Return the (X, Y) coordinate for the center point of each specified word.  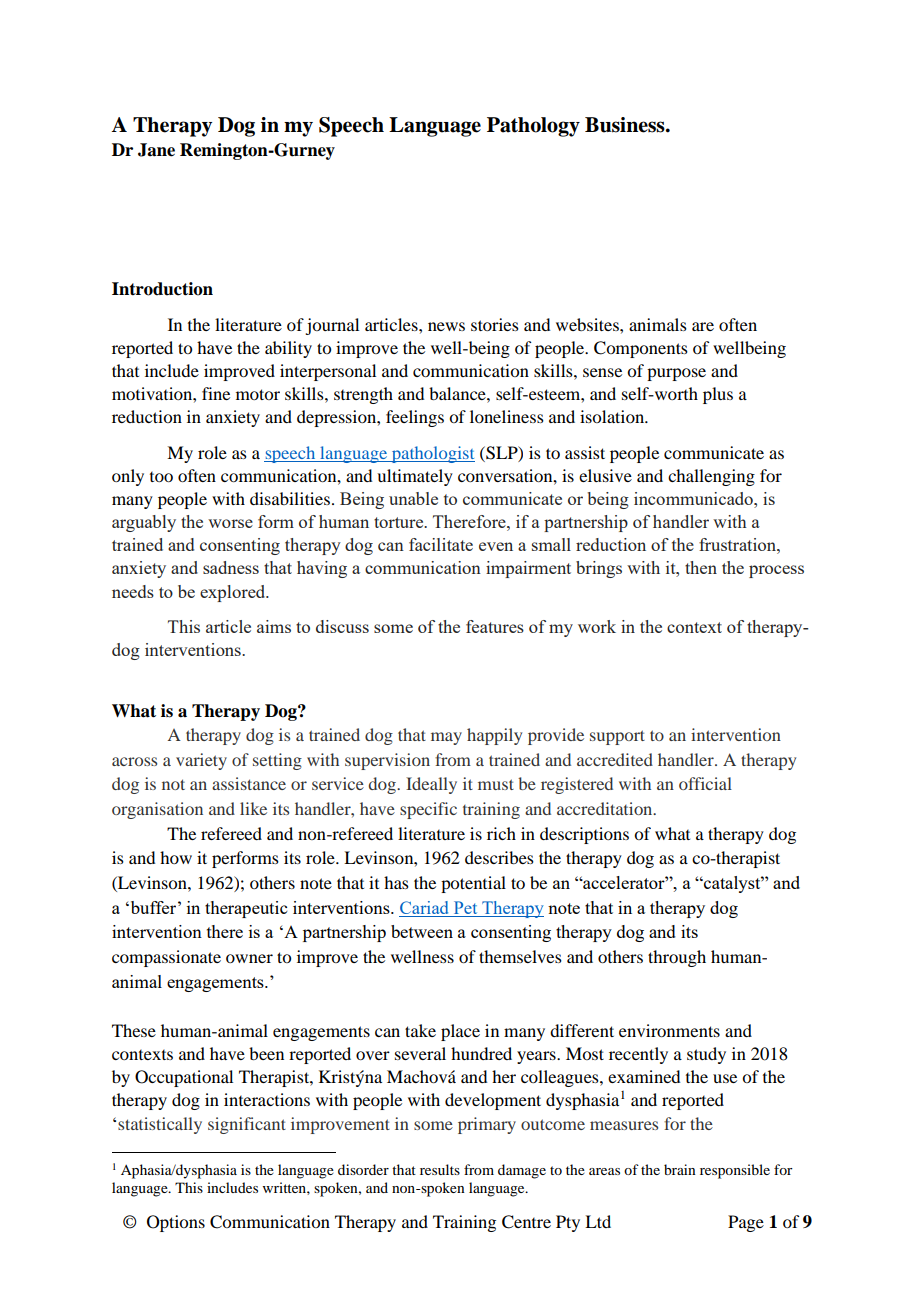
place (460, 1032)
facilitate (441, 544)
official (705, 783)
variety (201, 761)
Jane (156, 150)
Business (626, 125)
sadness (231, 567)
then (701, 567)
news (446, 326)
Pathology (533, 127)
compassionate (166, 958)
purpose (676, 374)
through (677, 958)
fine (216, 393)
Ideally (431, 785)
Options (176, 1223)
